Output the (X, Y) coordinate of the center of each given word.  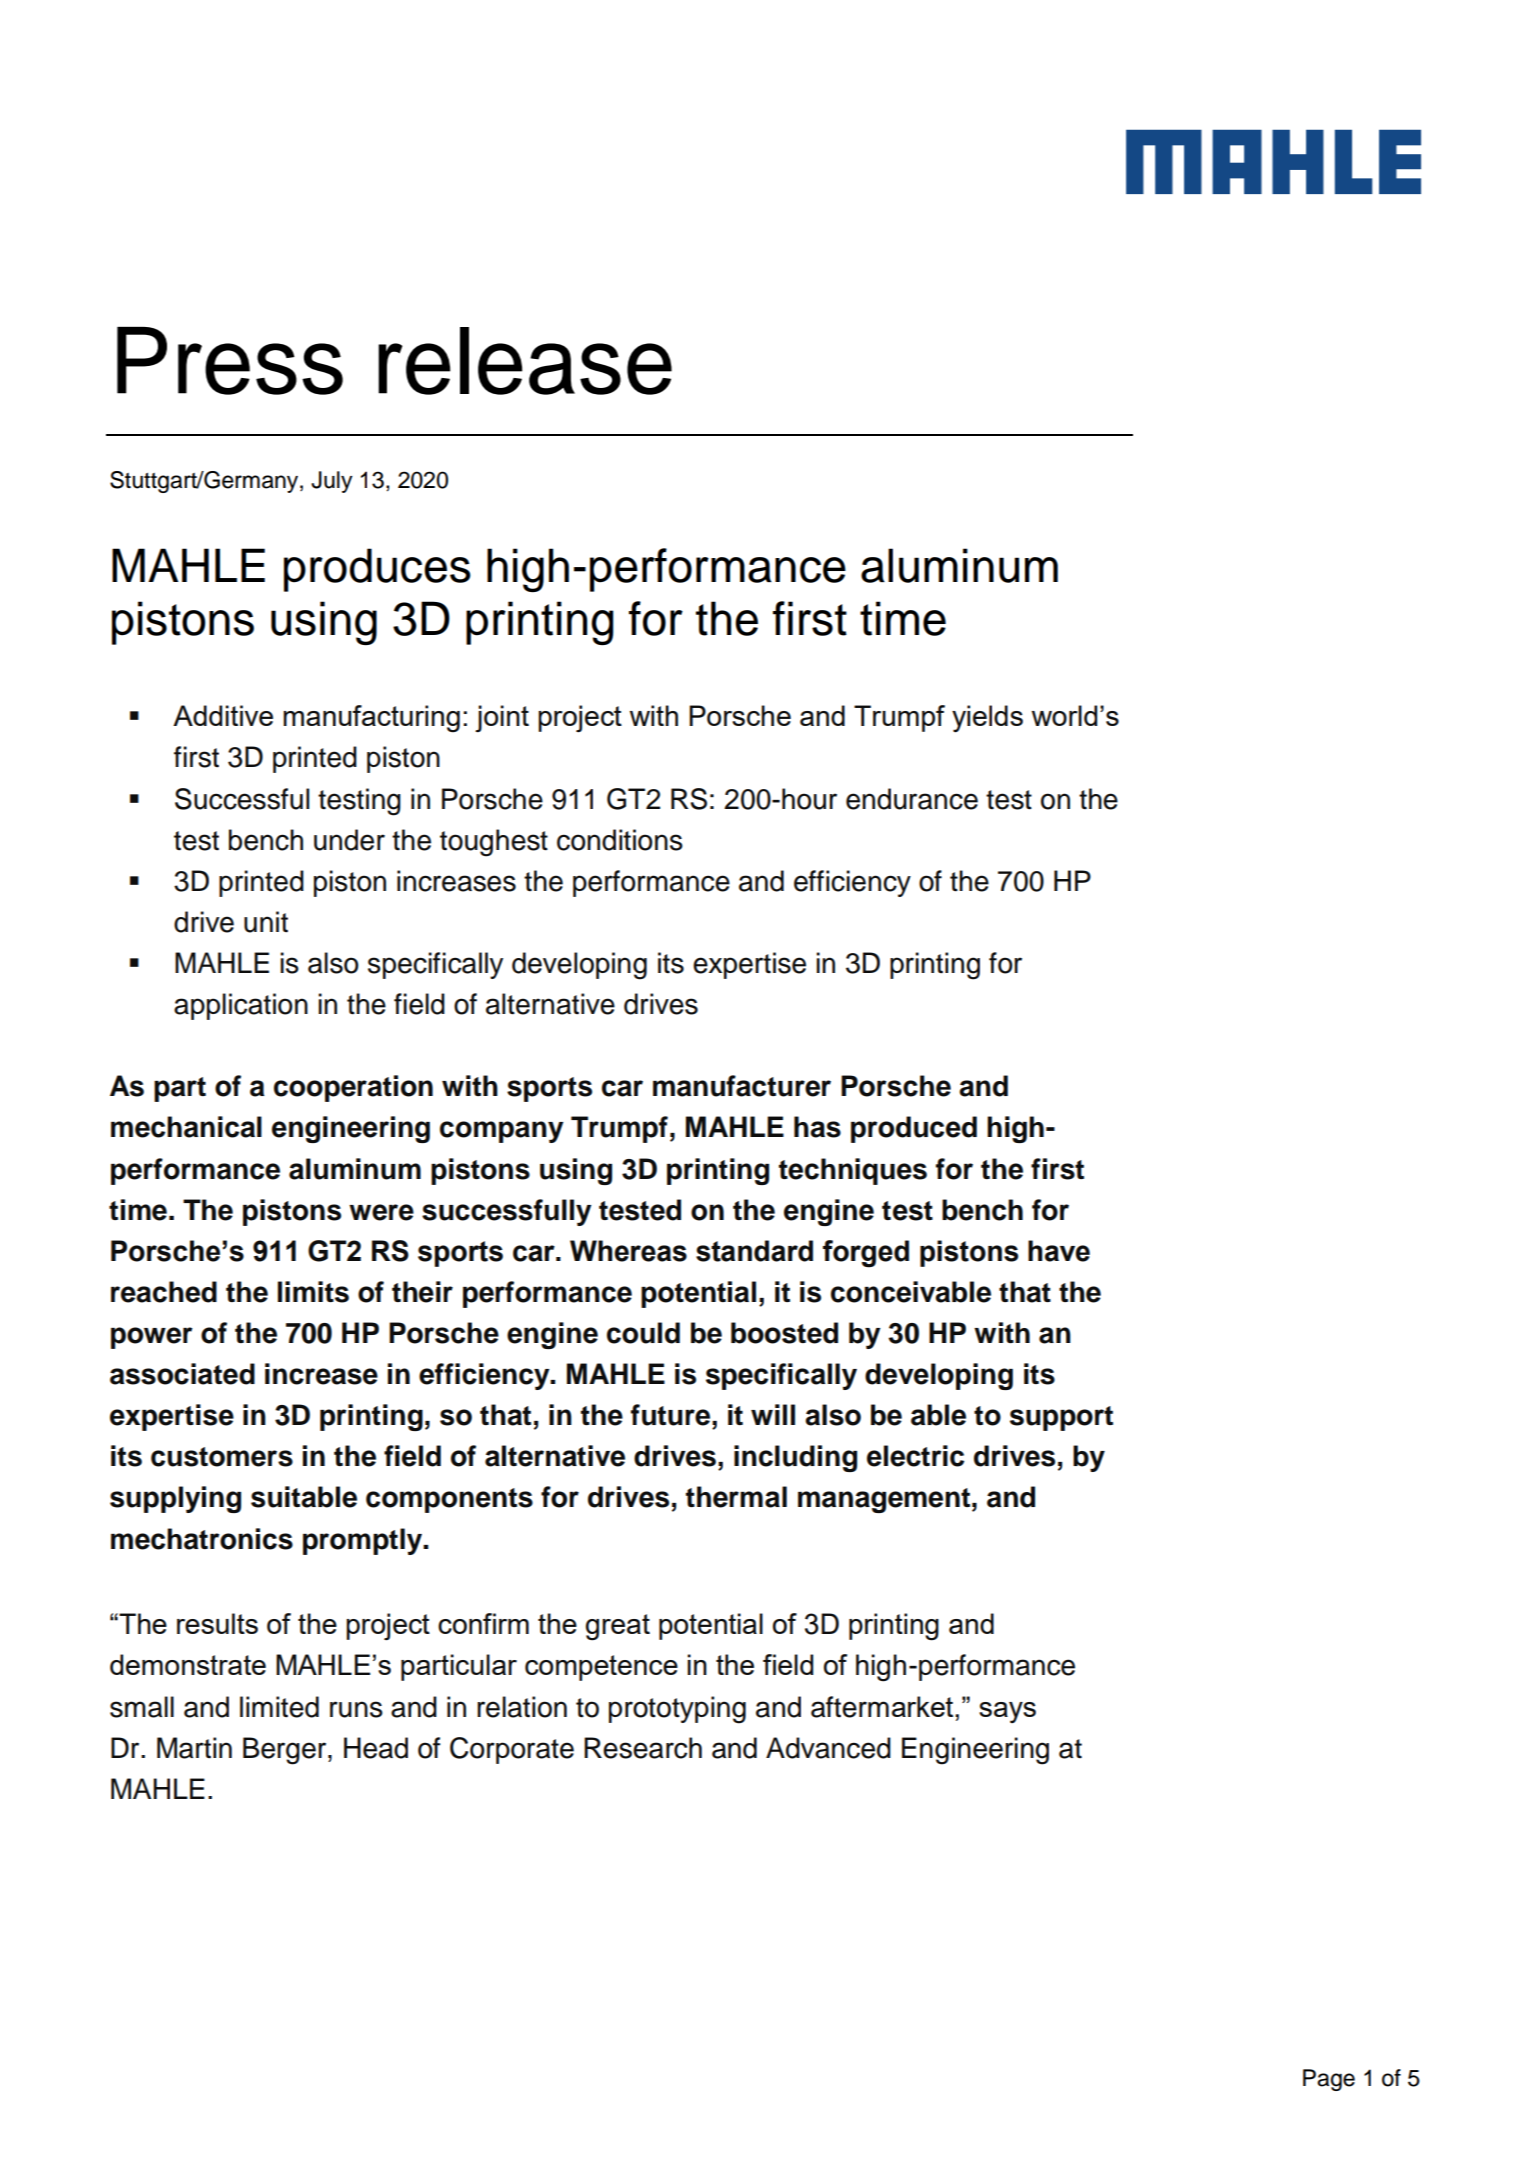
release (525, 361)
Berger (286, 1751)
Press (230, 361)
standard (754, 1251)
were (381, 1212)
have (1059, 1251)
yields (987, 719)
